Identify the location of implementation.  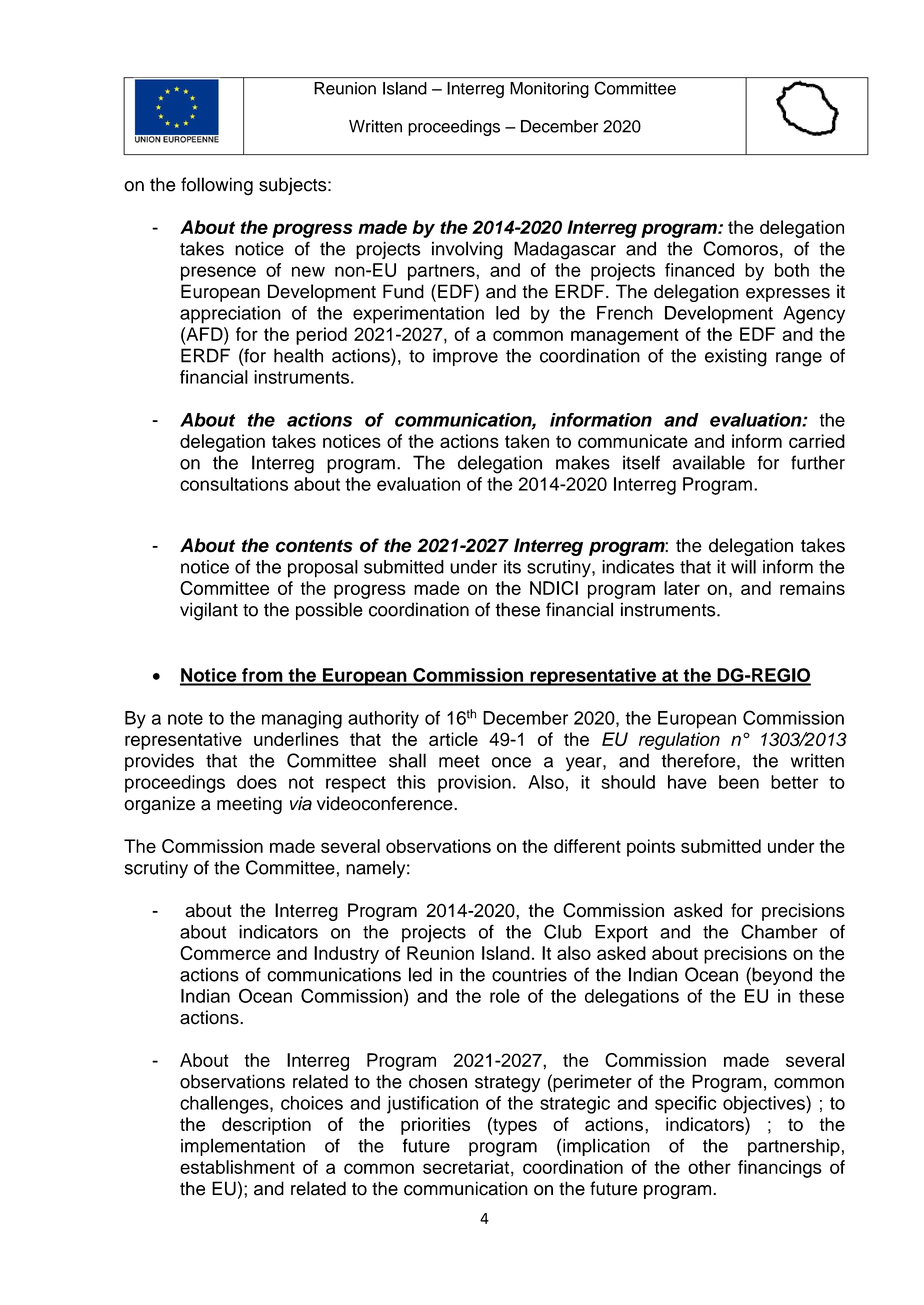
(243, 1147).
